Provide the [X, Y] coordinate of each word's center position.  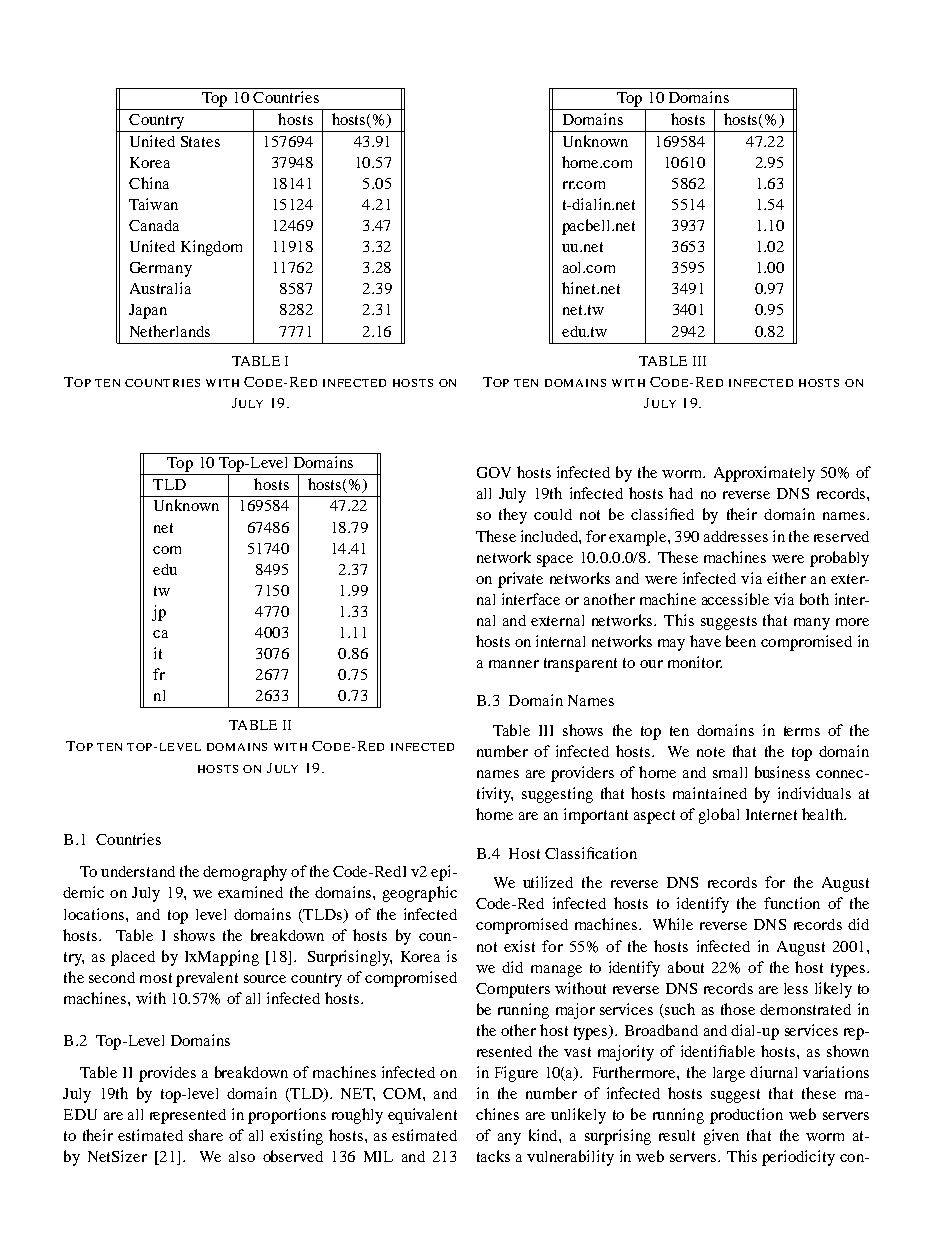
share [206, 1135]
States [200, 141]
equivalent [422, 1116]
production [746, 1116]
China [149, 183]
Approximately [764, 474]
